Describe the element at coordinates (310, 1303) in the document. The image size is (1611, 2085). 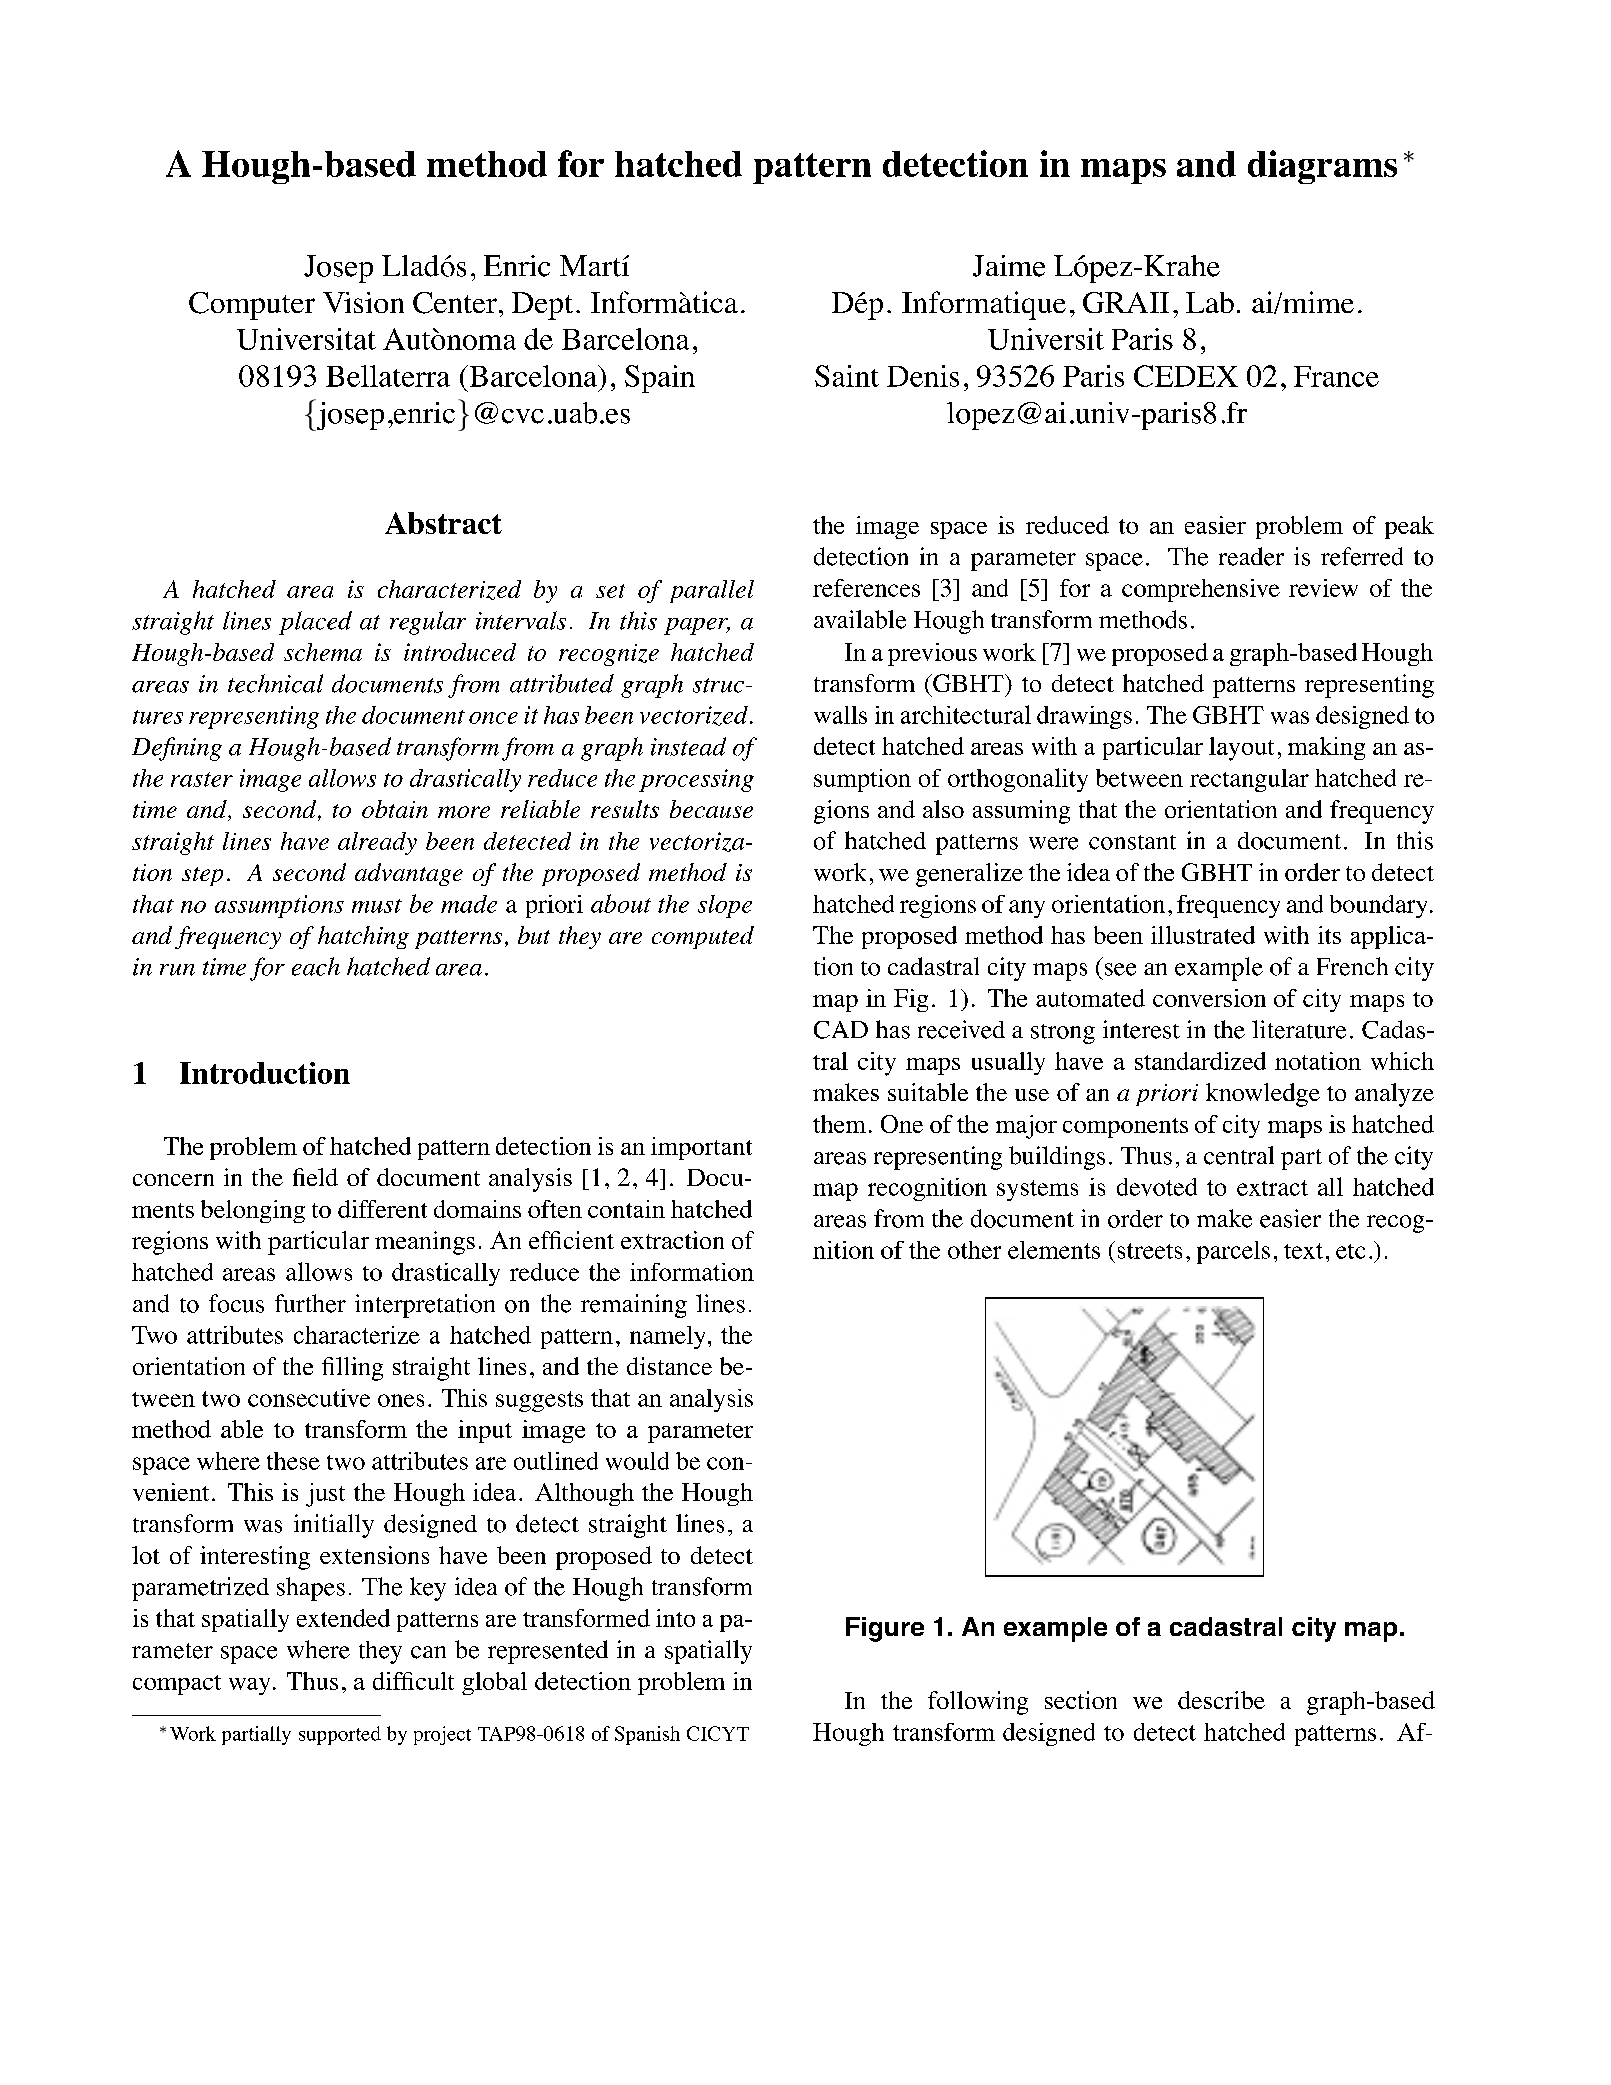
I see `further` at that location.
